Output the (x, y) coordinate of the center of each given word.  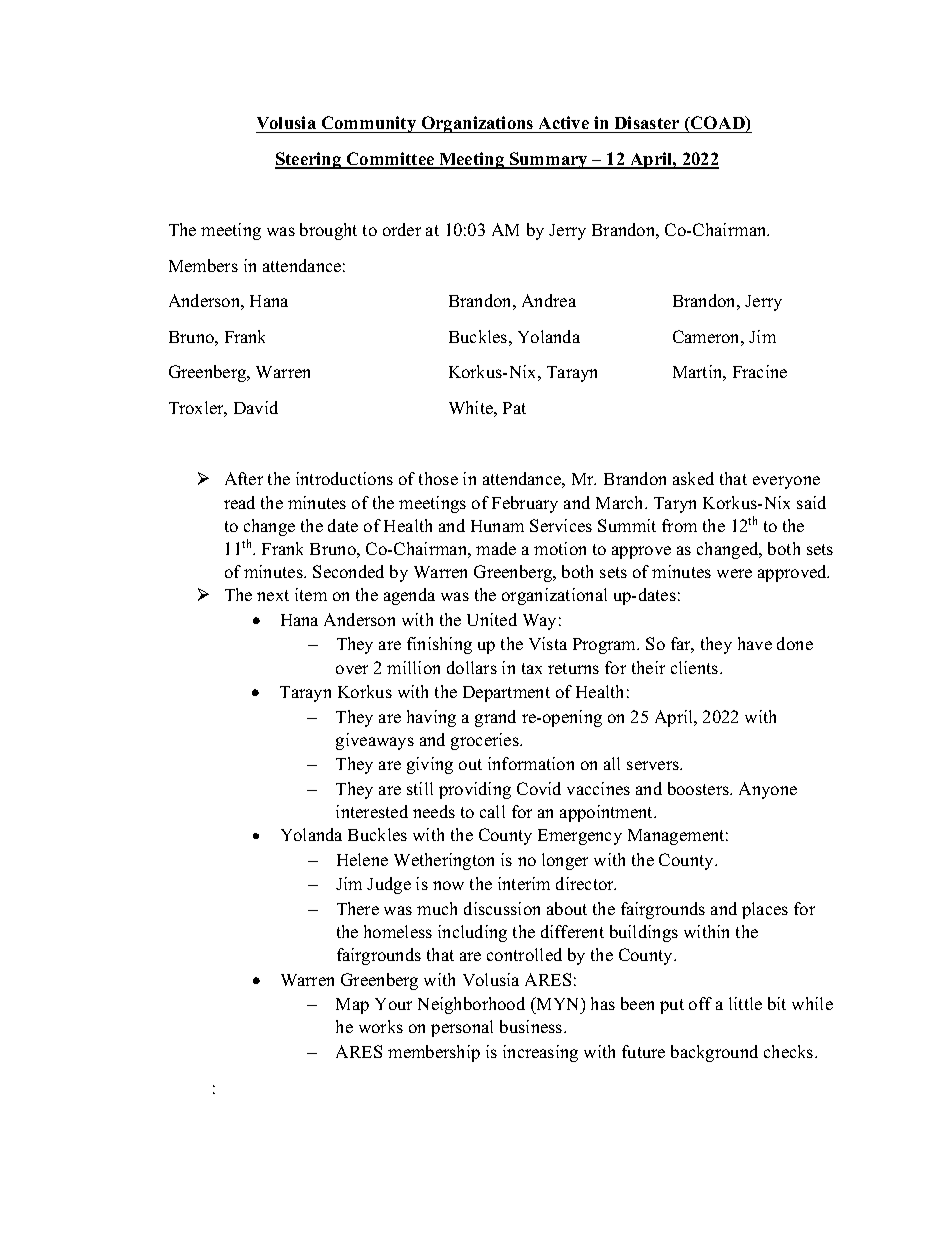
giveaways (375, 741)
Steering (309, 160)
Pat (514, 408)
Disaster (647, 122)
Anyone (768, 790)
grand (495, 718)
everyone (786, 482)
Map (352, 1006)
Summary (549, 160)
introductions (344, 478)
